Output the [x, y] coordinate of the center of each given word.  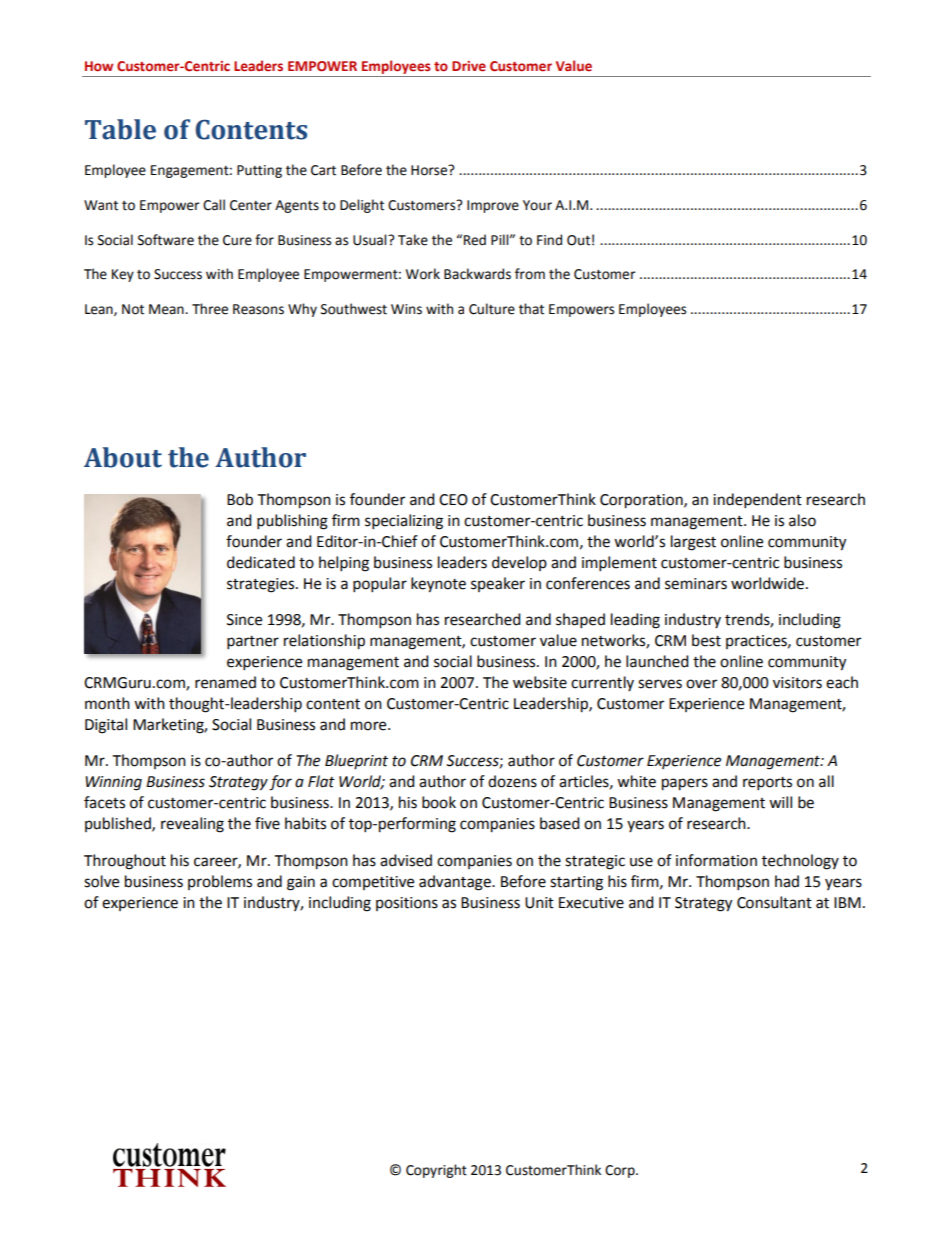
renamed [225, 682]
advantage [456, 883]
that [531, 309]
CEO [453, 500]
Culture [492, 309]
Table [120, 129]
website [540, 682]
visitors [797, 683]
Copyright [436, 1171]
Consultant [774, 902]
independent [757, 501]
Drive [469, 66]
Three [210, 309]
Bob [240, 499]
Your [537, 205]
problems [220, 882]
